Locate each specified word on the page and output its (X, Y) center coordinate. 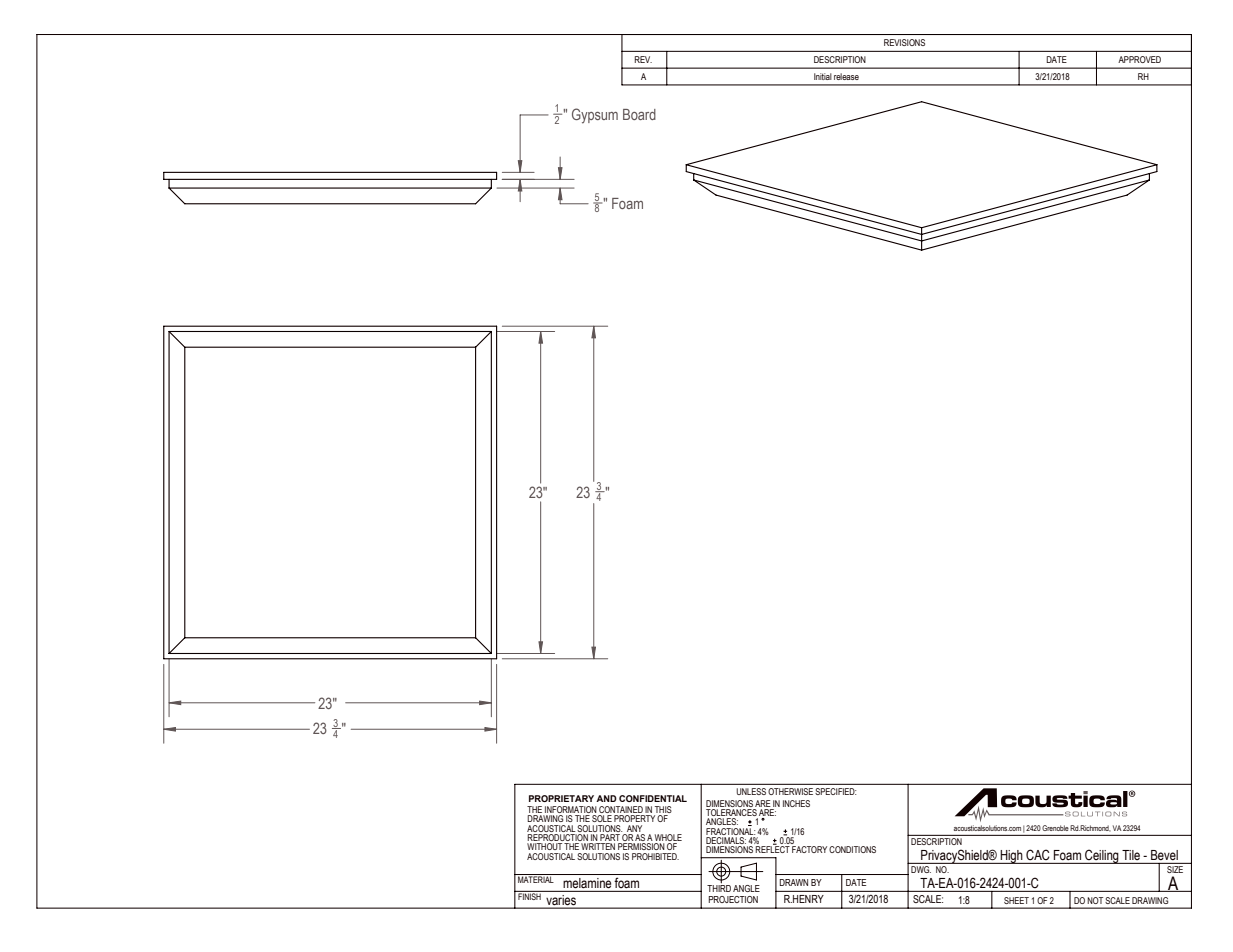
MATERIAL (536, 878)
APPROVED (1139, 59)
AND (606, 798)
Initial (823, 76)
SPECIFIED (836, 791)
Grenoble (1055, 828)
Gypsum (595, 116)
